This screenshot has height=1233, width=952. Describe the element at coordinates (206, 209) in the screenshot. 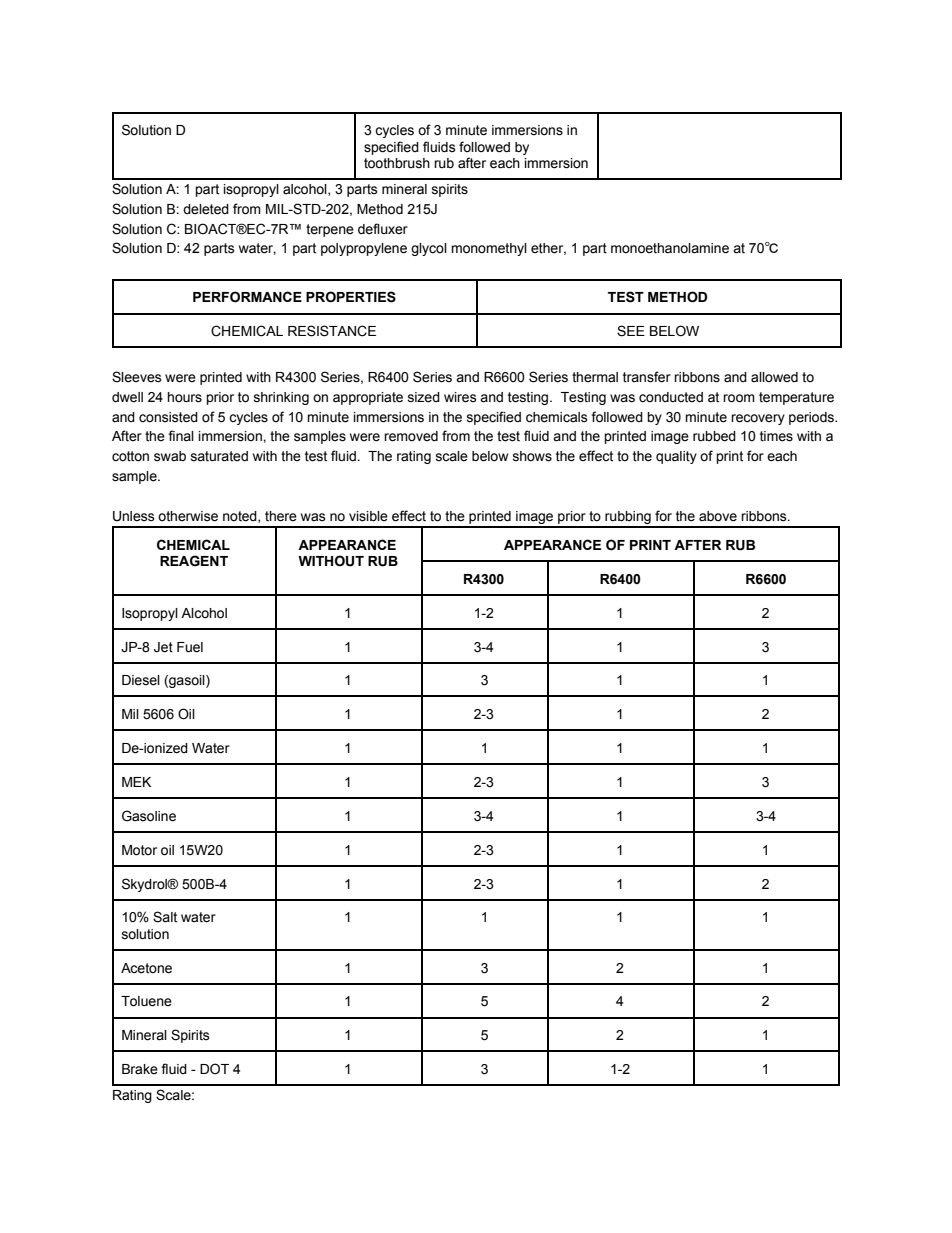

I see `deleted` at that location.
